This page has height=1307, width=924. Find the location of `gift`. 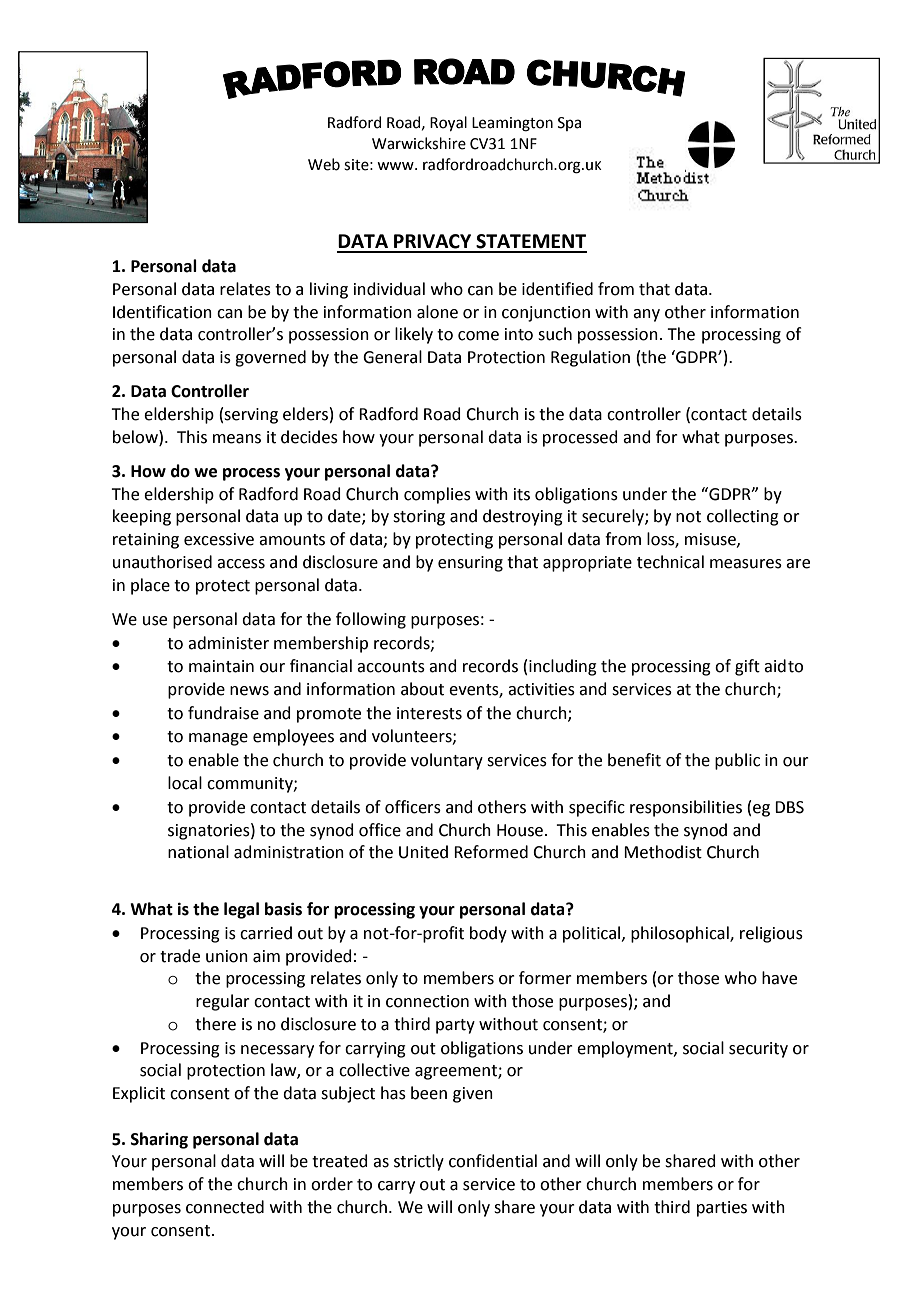

gift is located at coordinates (747, 667).
